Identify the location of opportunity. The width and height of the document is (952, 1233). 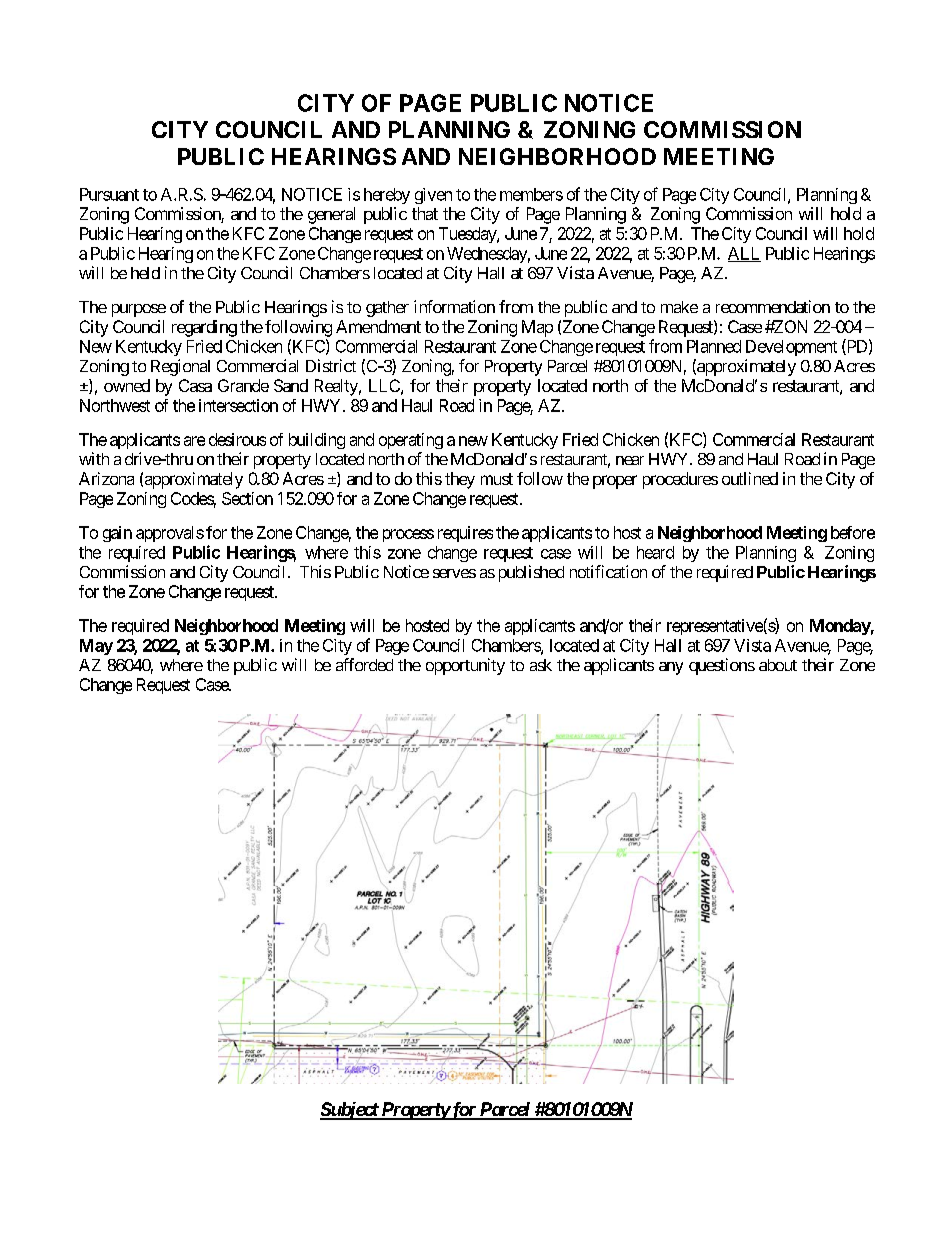
(465, 666).
